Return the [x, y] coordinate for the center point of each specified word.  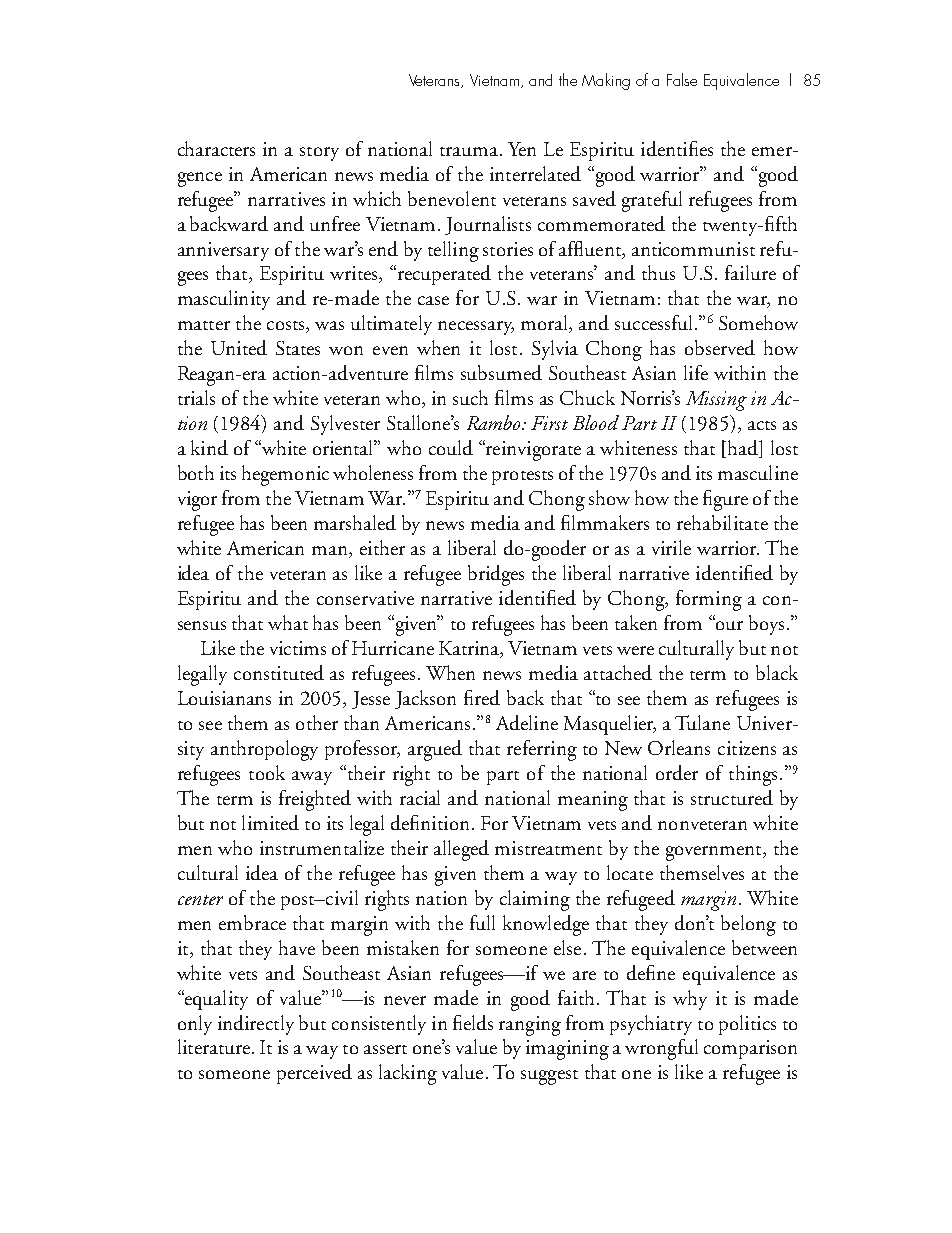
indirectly [256, 1025]
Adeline [527, 722]
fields [473, 1022]
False [682, 79]
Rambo [495, 422]
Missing [716, 401]
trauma [469, 151]
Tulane [702, 722]
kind [209, 447]
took [267, 772]
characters [216, 148]
